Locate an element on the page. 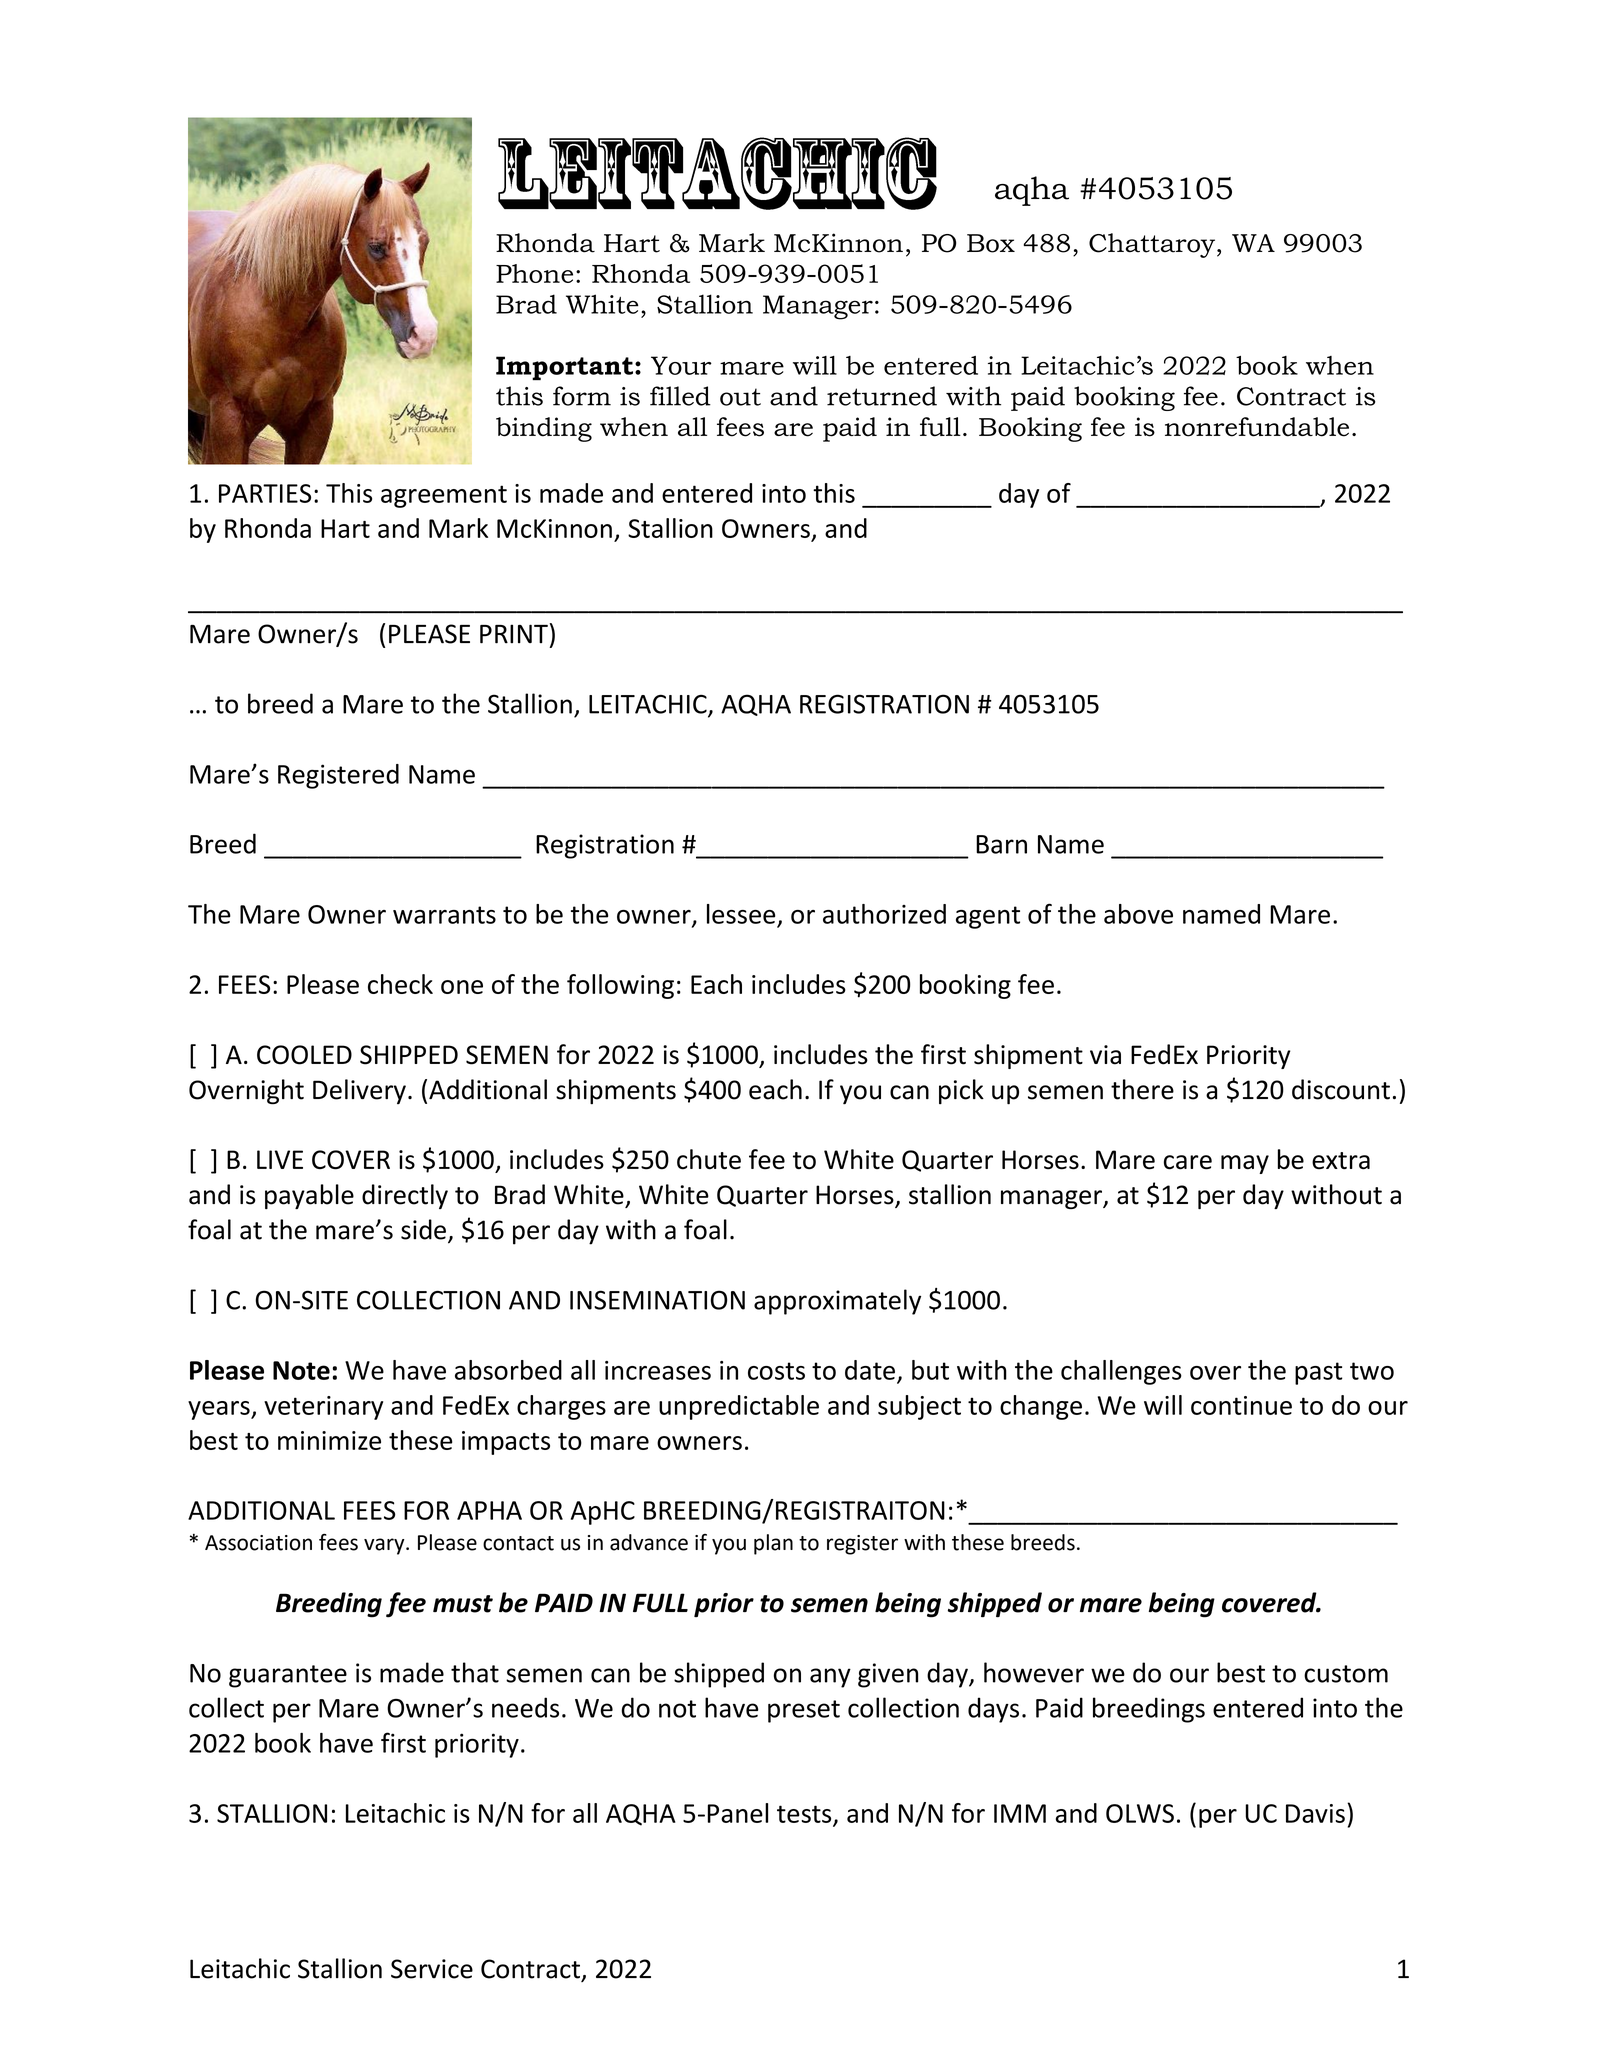  Davis is located at coordinates (1315, 1813).
